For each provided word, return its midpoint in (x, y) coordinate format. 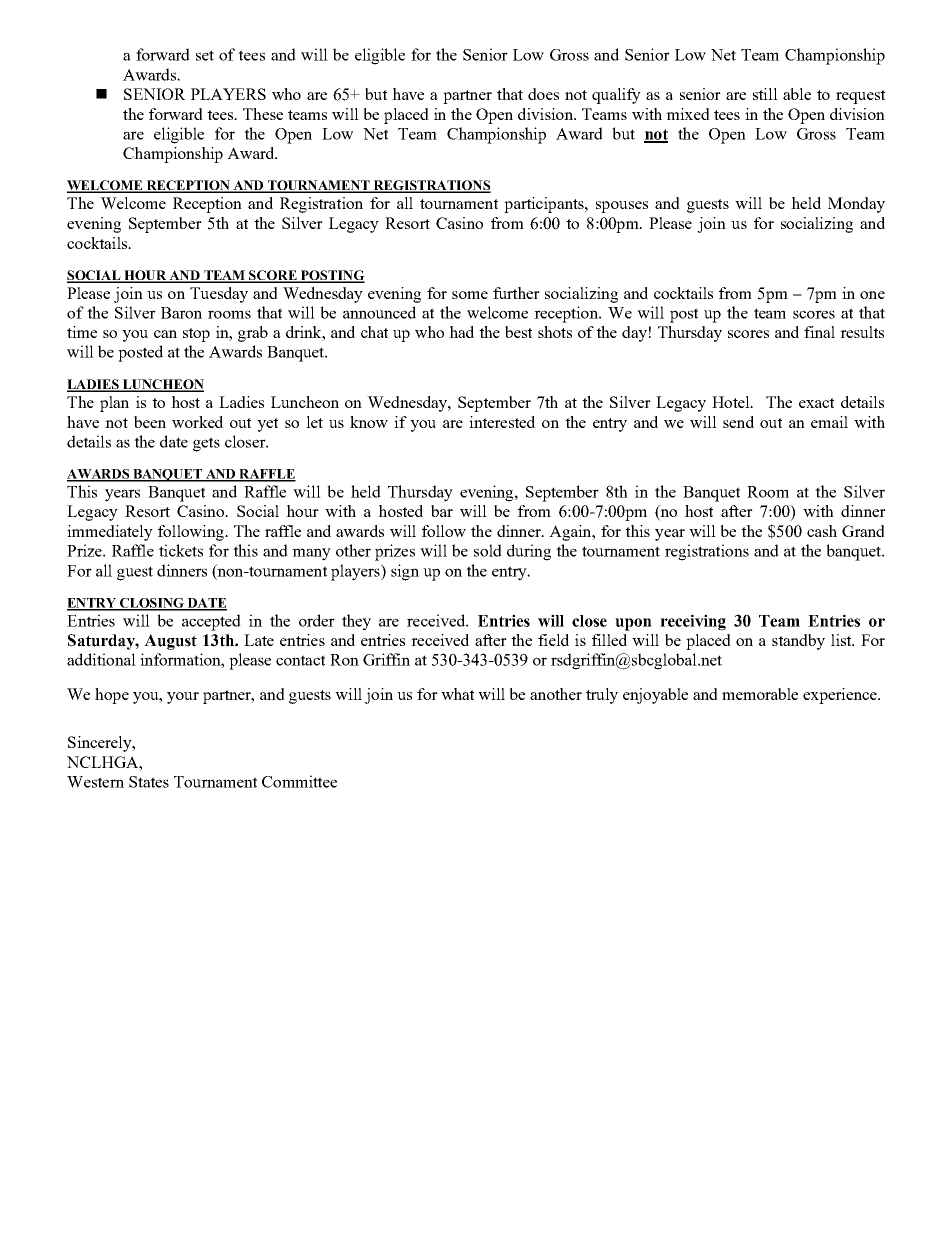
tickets (181, 550)
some (470, 295)
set (205, 55)
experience (841, 696)
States (149, 782)
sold (488, 550)
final (819, 332)
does (543, 94)
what (457, 694)
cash (822, 531)
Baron (181, 313)
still (765, 94)
